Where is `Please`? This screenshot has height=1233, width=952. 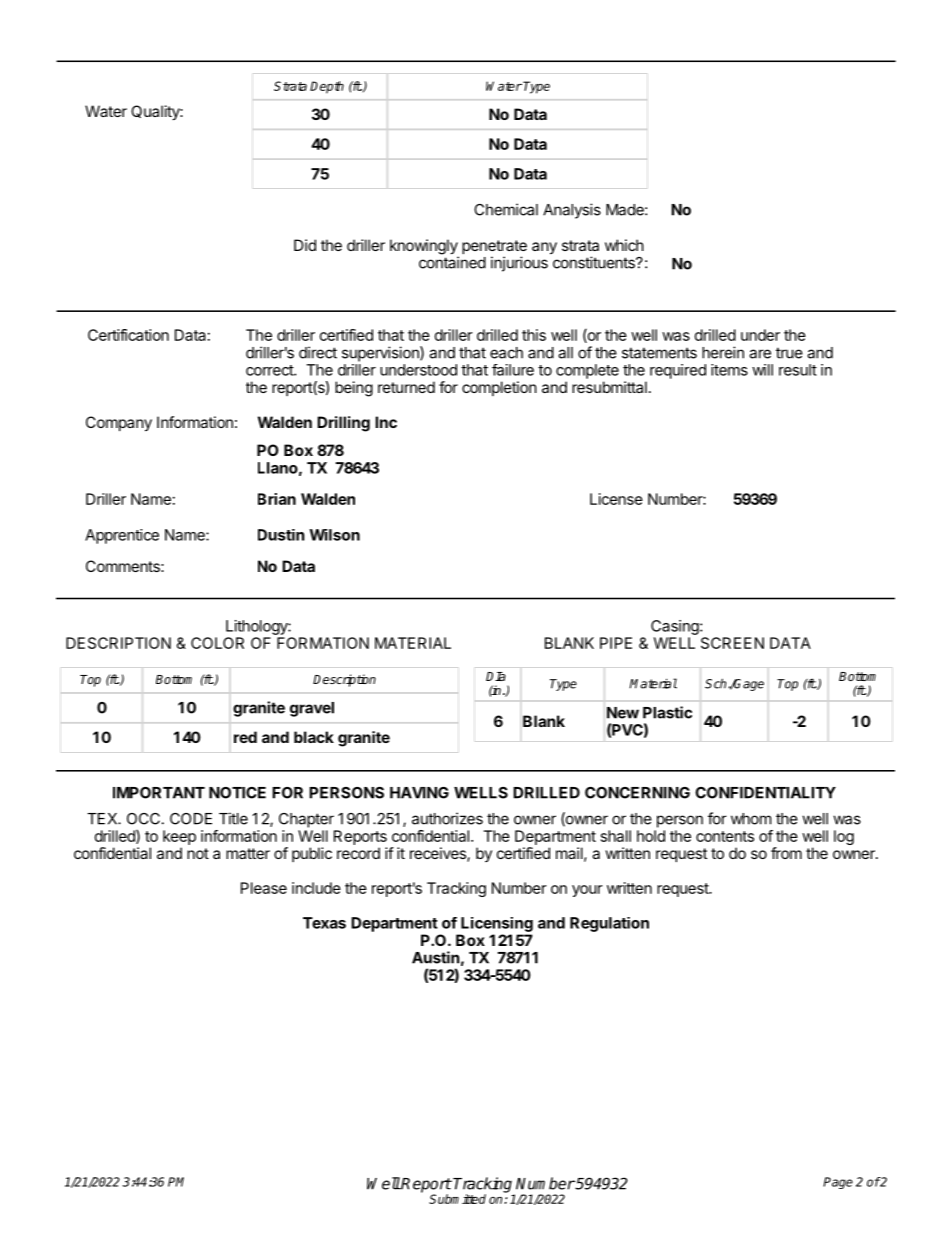
Please is located at coordinates (264, 888).
